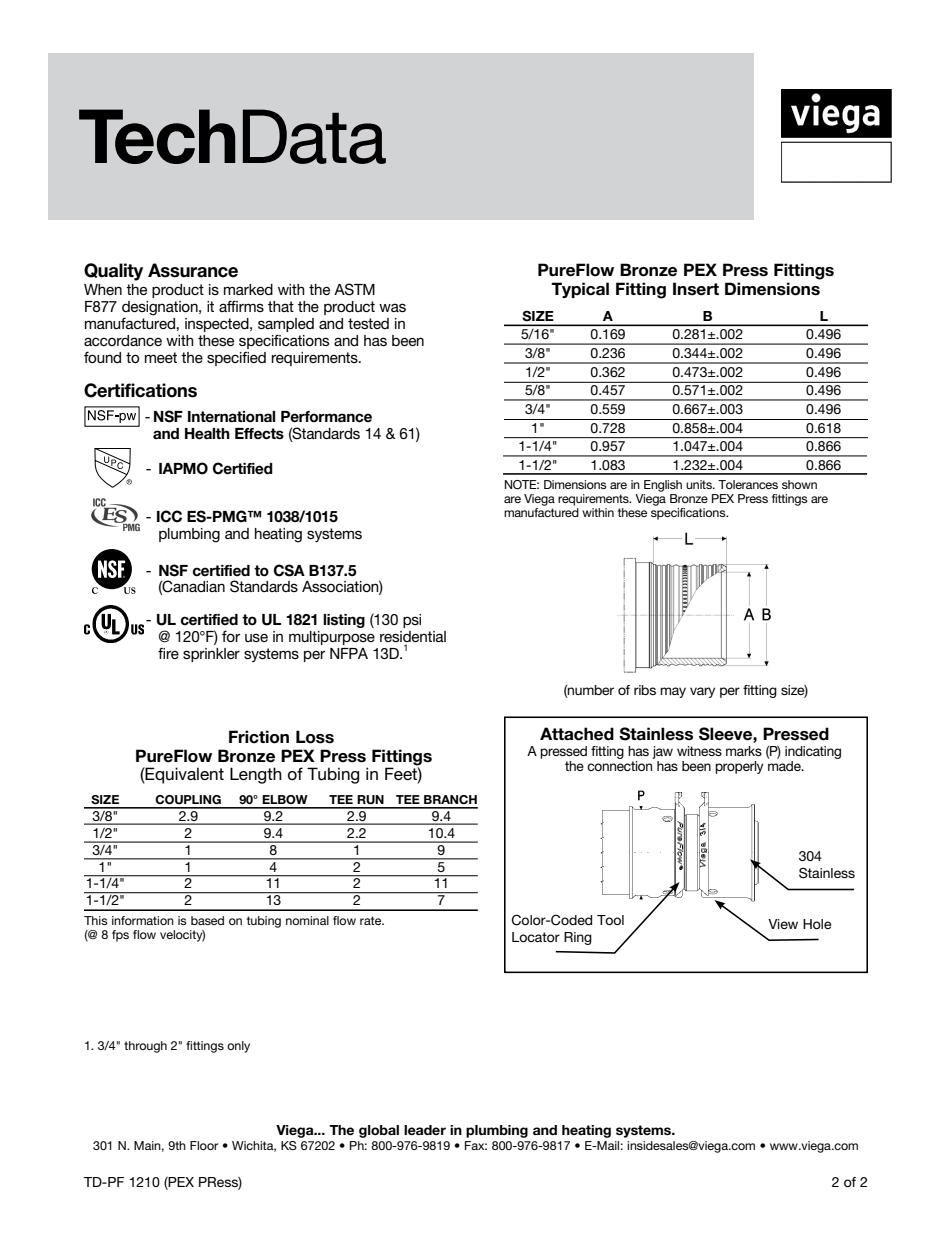  What do you see at coordinates (783, 924) in the screenshot?
I see `View` at bounding box center [783, 924].
